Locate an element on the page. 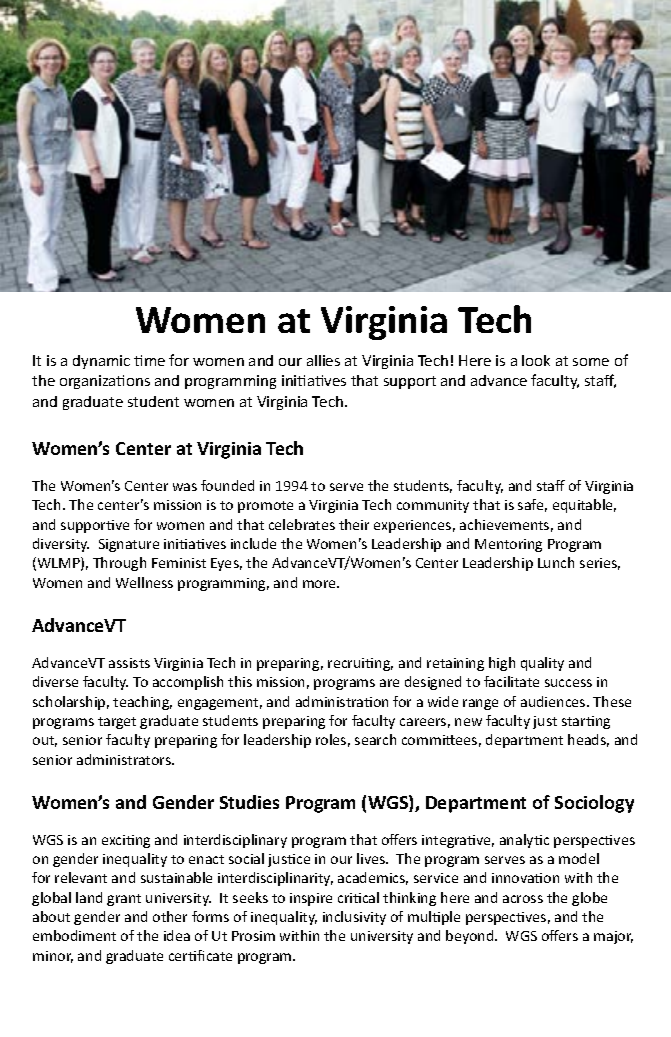  embodiment is located at coordinates (74, 935).
